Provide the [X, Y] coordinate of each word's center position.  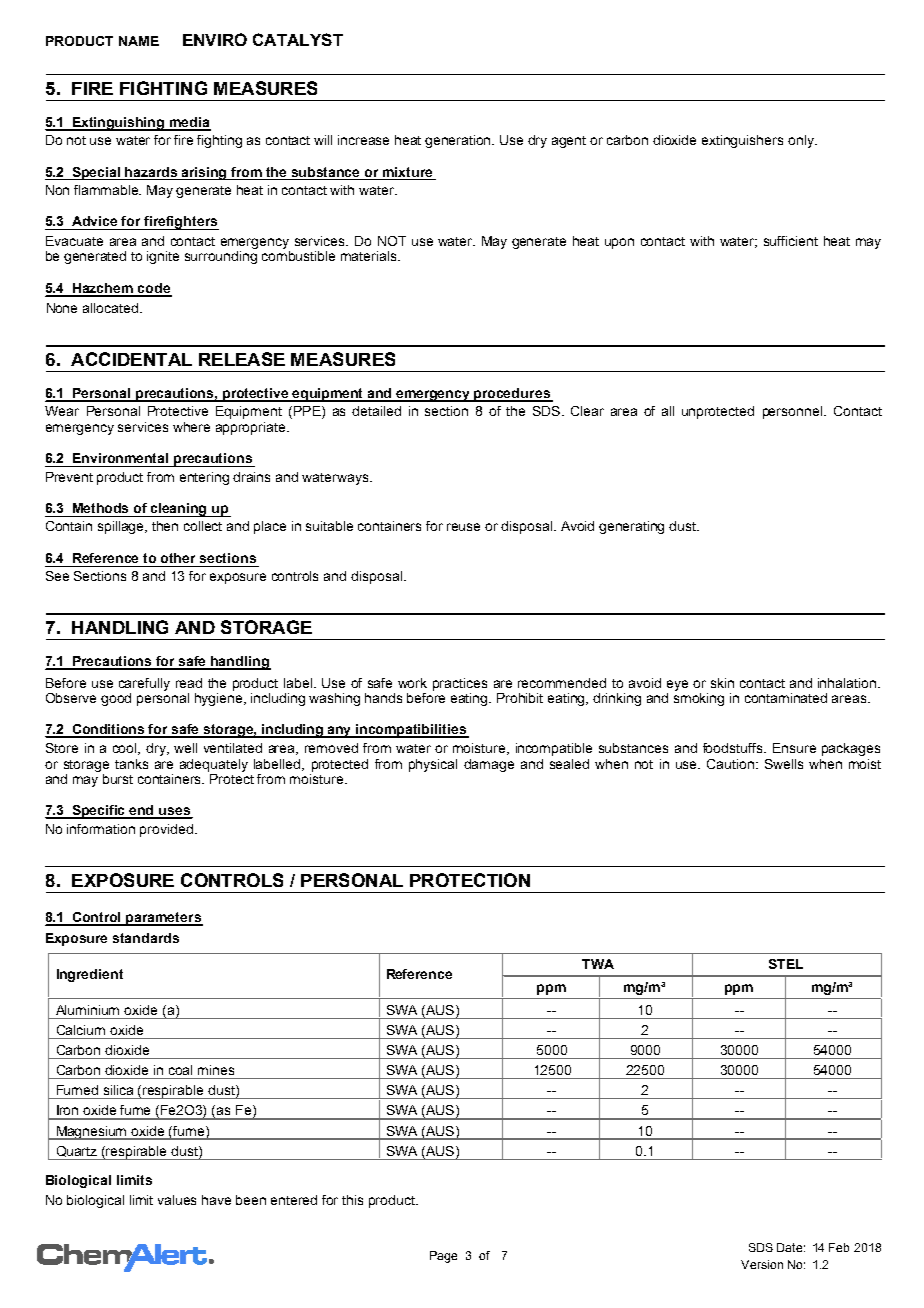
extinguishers [742, 141]
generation [459, 141]
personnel [792, 412]
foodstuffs [734, 748]
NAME [139, 41]
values [177, 1200]
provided [166, 830]
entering [204, 478]
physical [433, 765]
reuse [463, 527]
